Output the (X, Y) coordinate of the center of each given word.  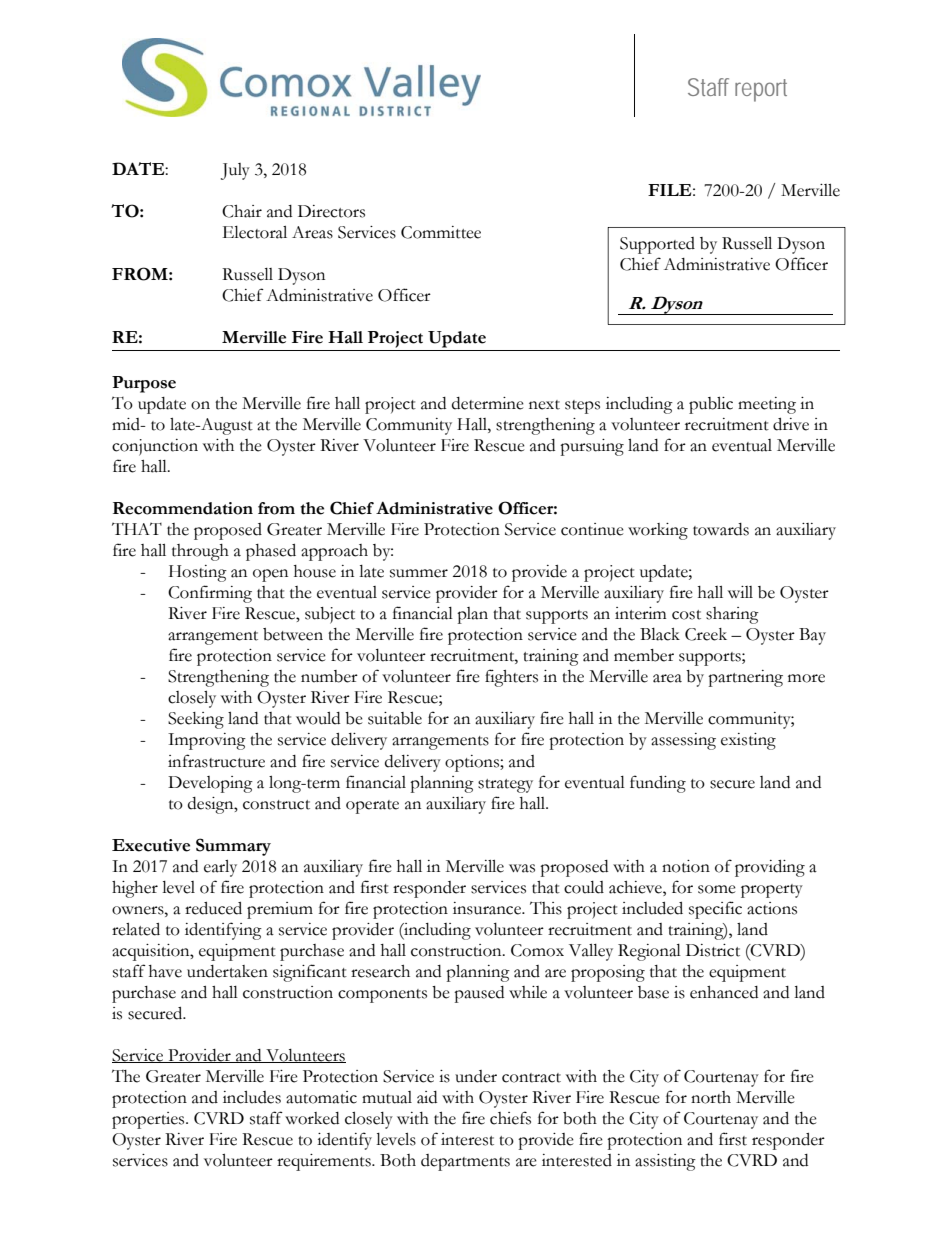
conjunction (155, 447)
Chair (242, 211)
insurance (488, 908)
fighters (511, 678)
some (717, 889)
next (544, 405)
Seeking (196, 720)
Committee (441, 232)
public (711, 405)
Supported (657, 245)
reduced (213, 908)
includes (252, 1097)
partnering (745, 678)
